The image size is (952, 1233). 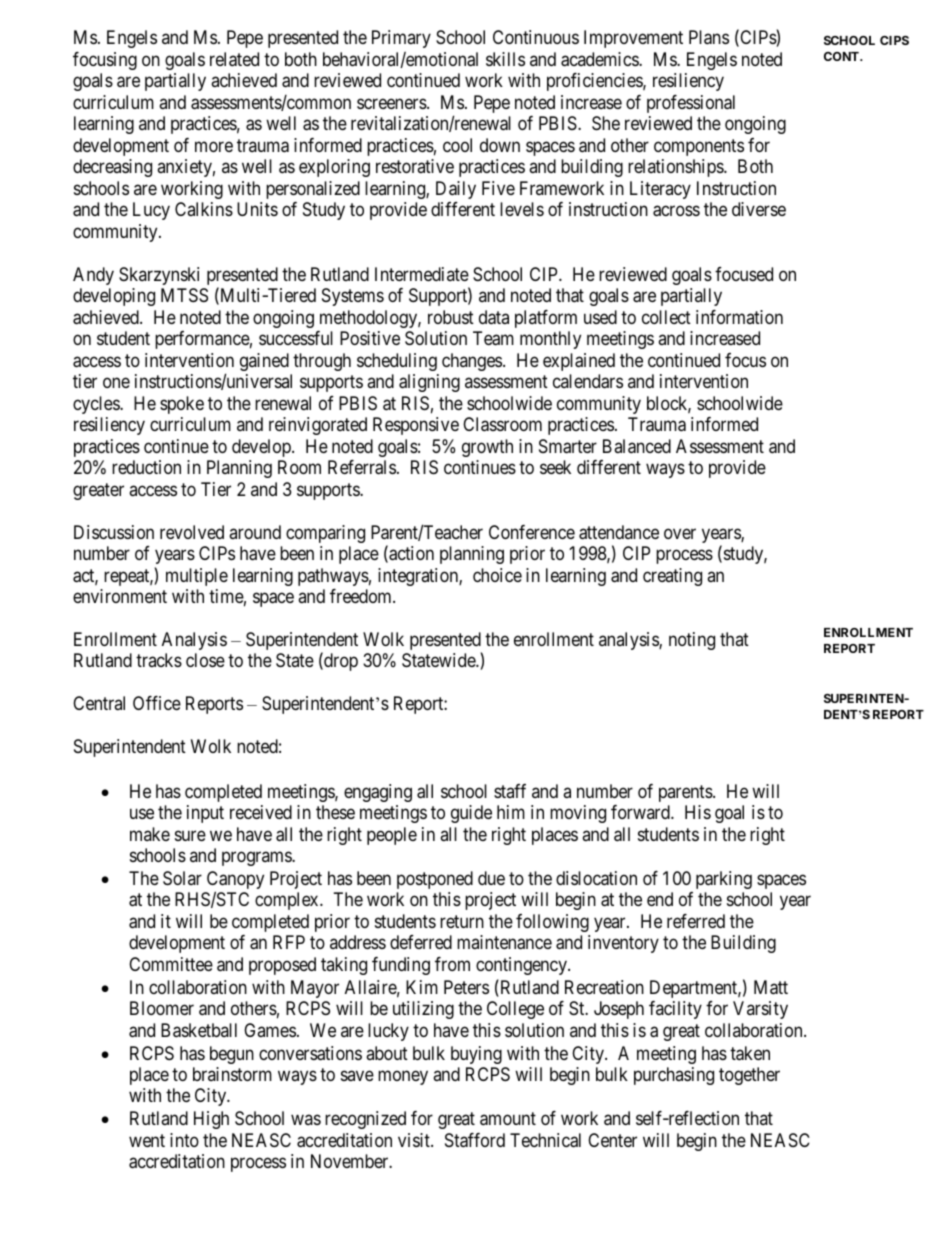 What do you see at coordinates (378, 793) in the screenshot?
I see `engaging` at bounding box center [378, 793].
